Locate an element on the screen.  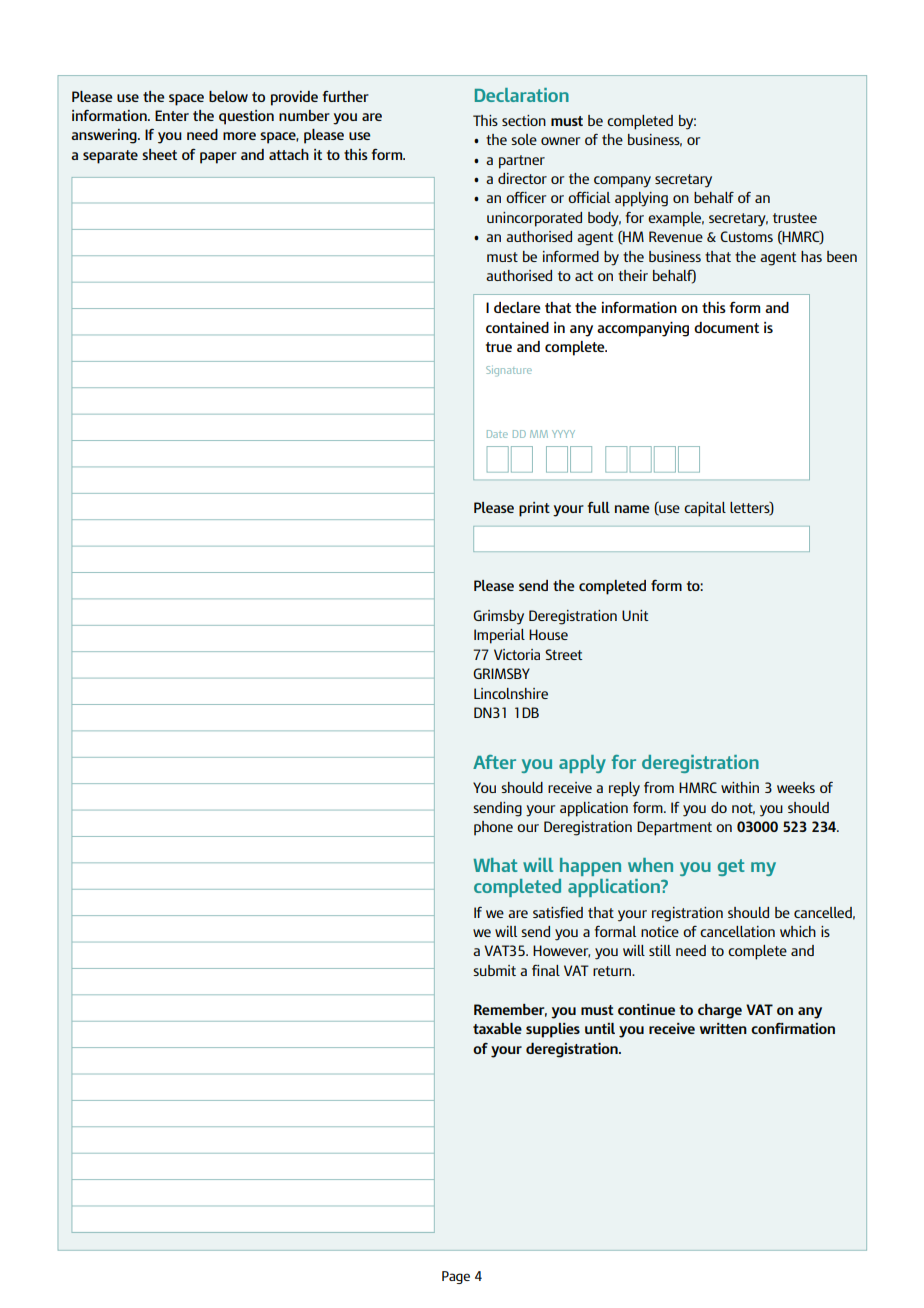
taxable is located at coordinates (497, 1028).
